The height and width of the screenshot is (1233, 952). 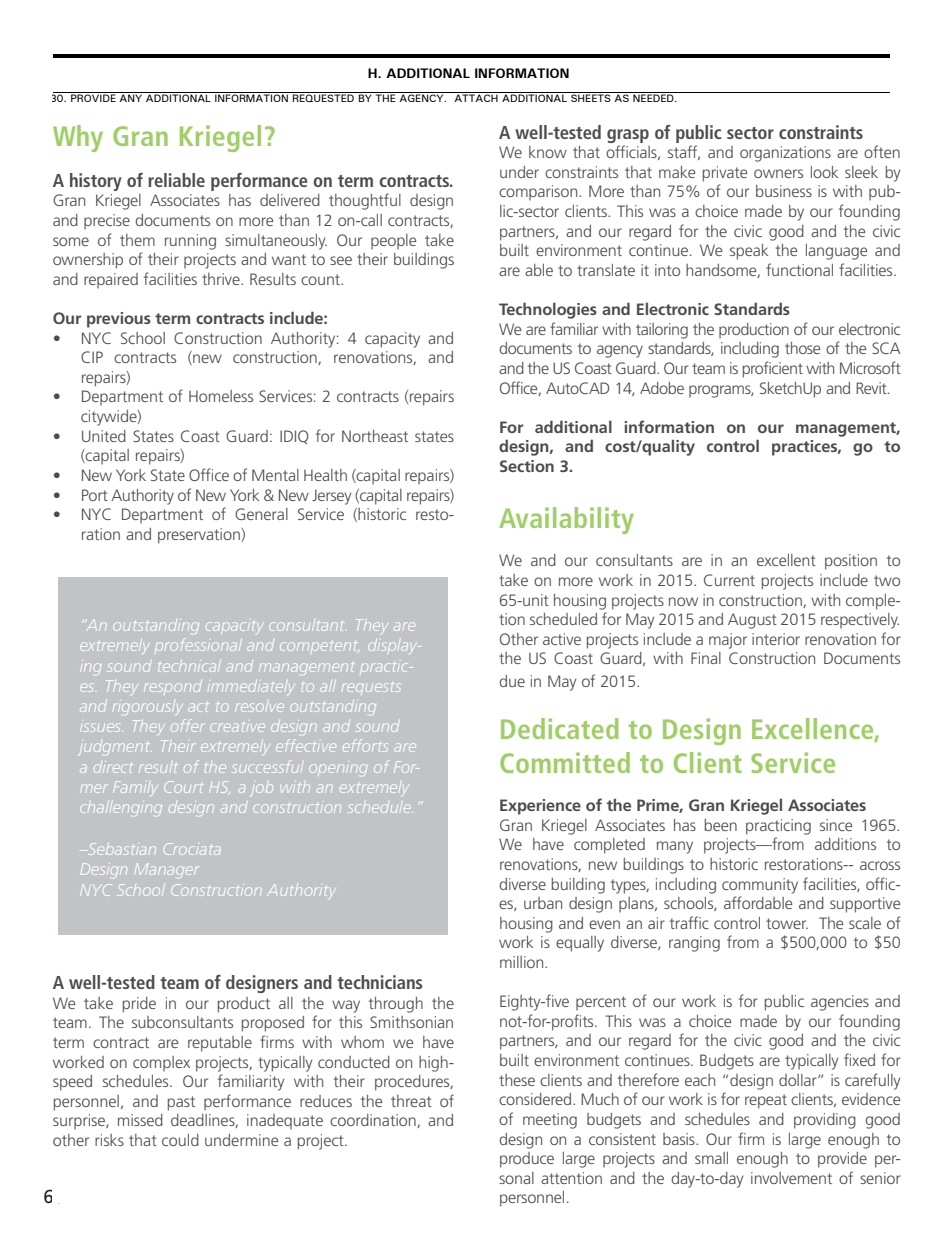 I want to click on ATTACH, so click(x=476, y=98).
